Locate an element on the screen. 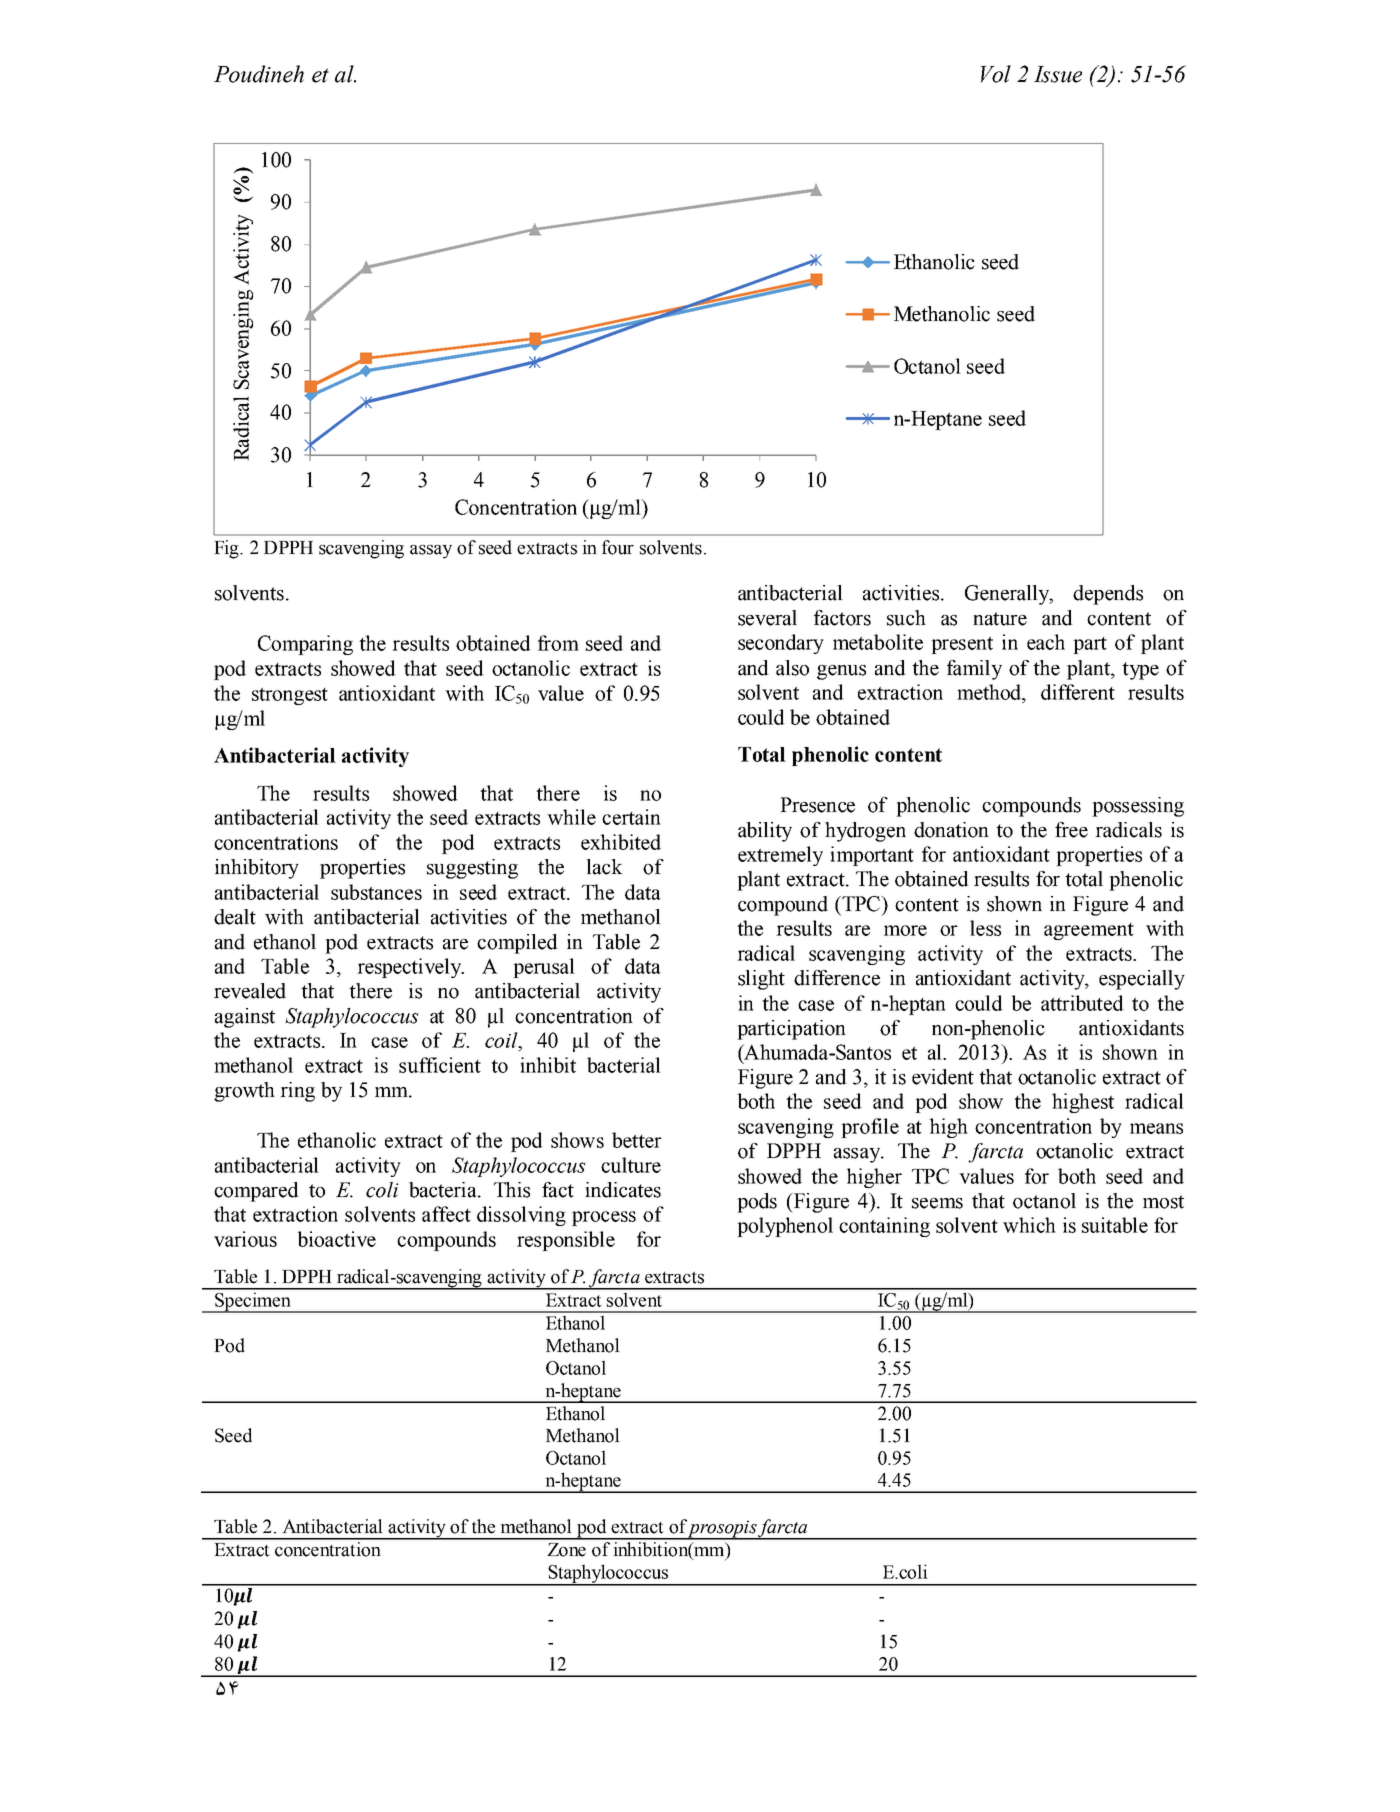 The image size is (1400, 1812). depends is located at coordinates (1108, 595).
